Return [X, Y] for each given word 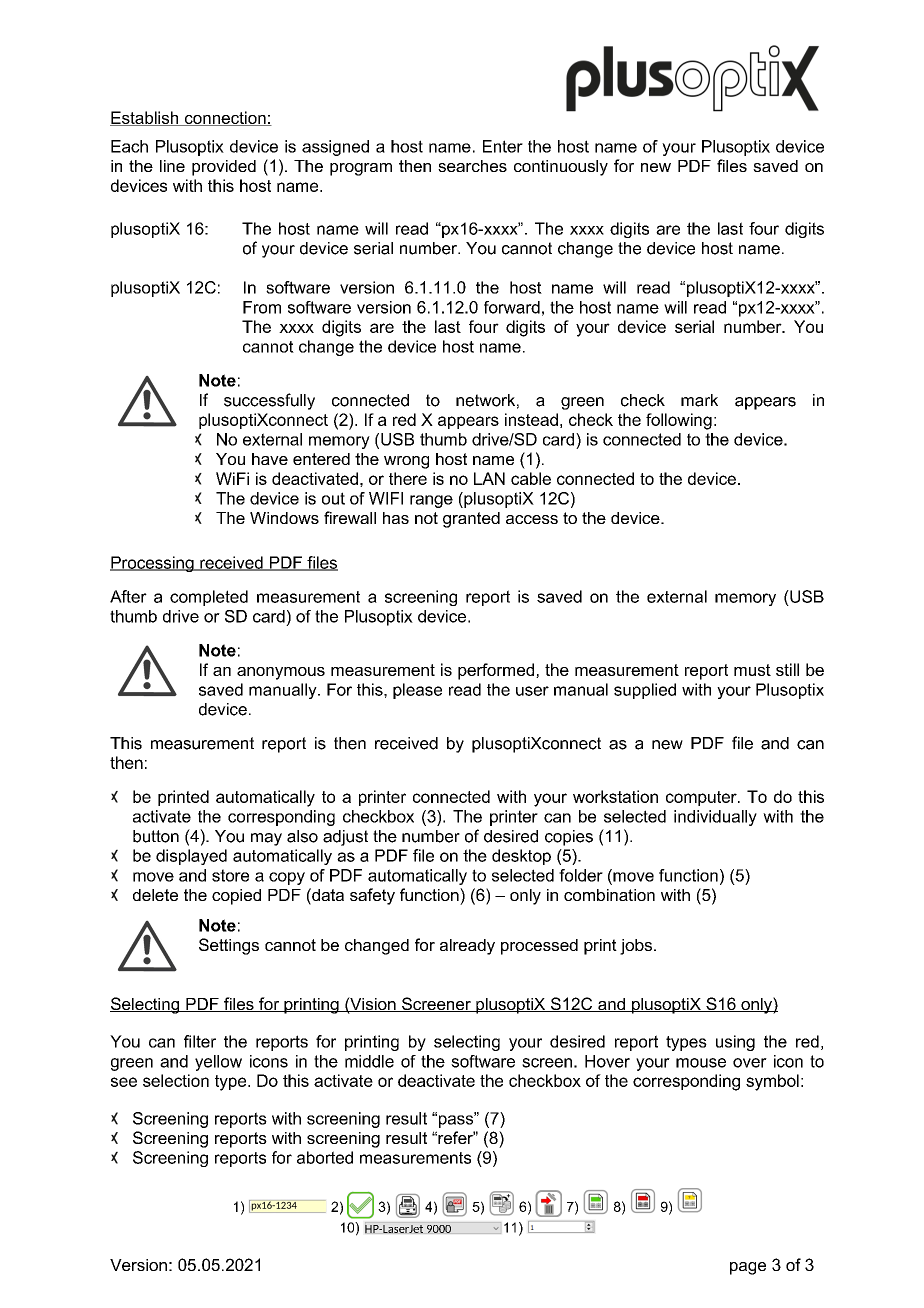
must [752, 670]
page [748, 1268]
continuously [561, 168]
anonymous [281, 673]
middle [369, 1061]
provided [224, 168]
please [417, 691]
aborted [325, 1157]
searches [472, 166]
